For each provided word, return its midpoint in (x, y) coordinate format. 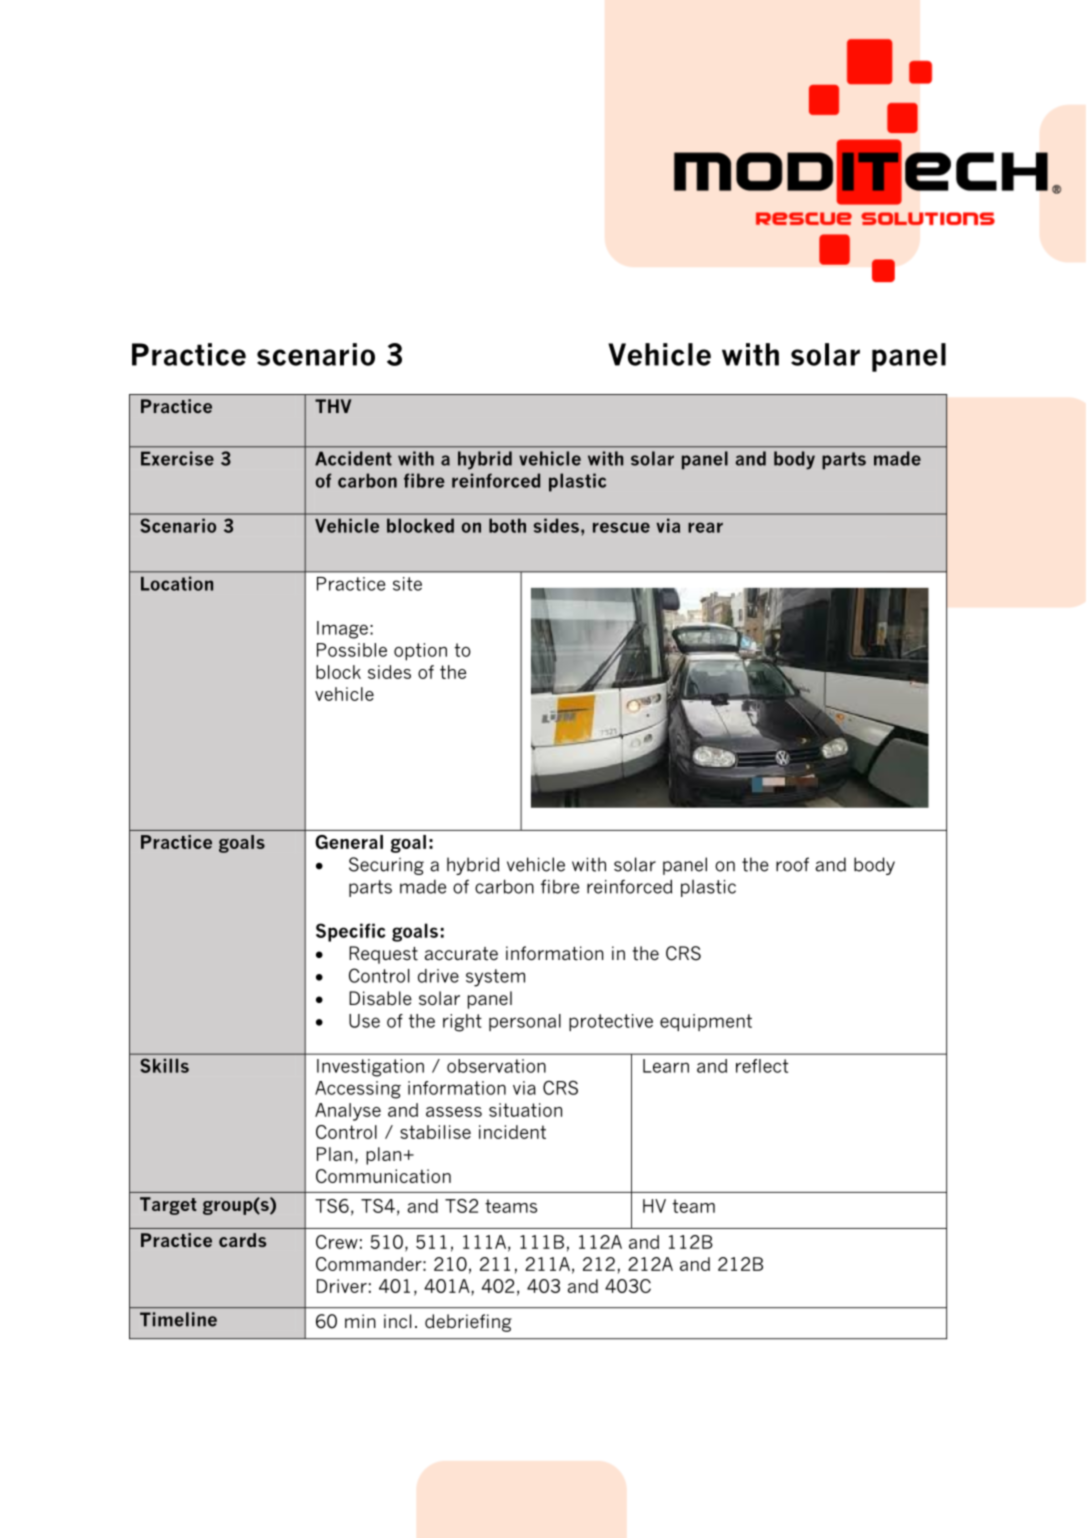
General (349, 842)
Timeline (178, 1319)
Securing (386, 866)
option (420, 652)
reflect (762, 1066)
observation (496, 1066)
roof (792, 864)
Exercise (177, 458)
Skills (164, 1065)
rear (705, 527)
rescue (621, 527)
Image (342, 630)
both (507, 525)
